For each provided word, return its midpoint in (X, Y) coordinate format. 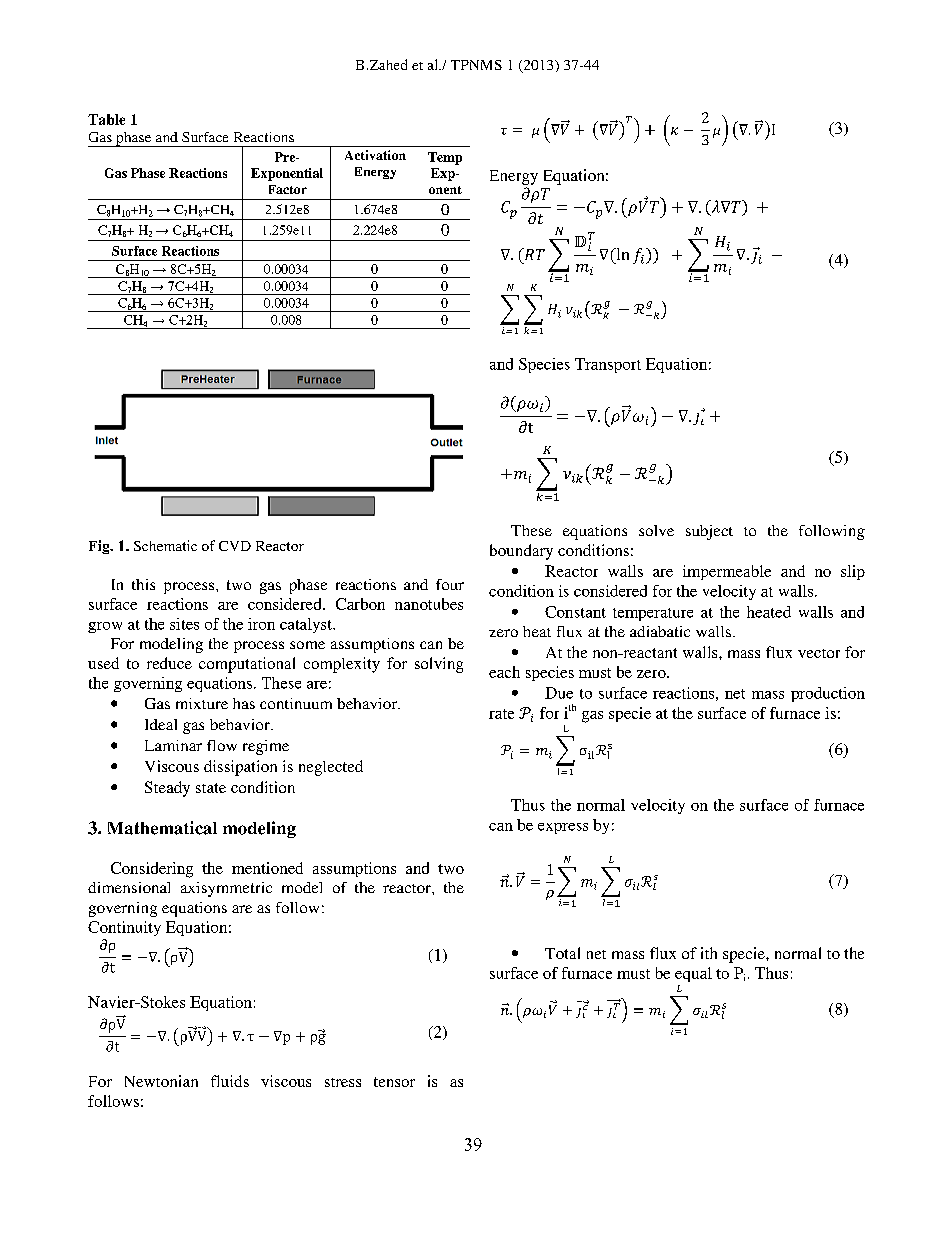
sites (184, 624)
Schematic (165, 545)
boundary (521, 552)
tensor (394, 1082)
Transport (608, 365)
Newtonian (161, 1081)
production (828, 694)
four (450, 584)
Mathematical (162, 828)
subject (709, 532)
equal (693, 974)
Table (106, 119)
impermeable (727, 572)
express (563, 828)
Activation (375, 155)
